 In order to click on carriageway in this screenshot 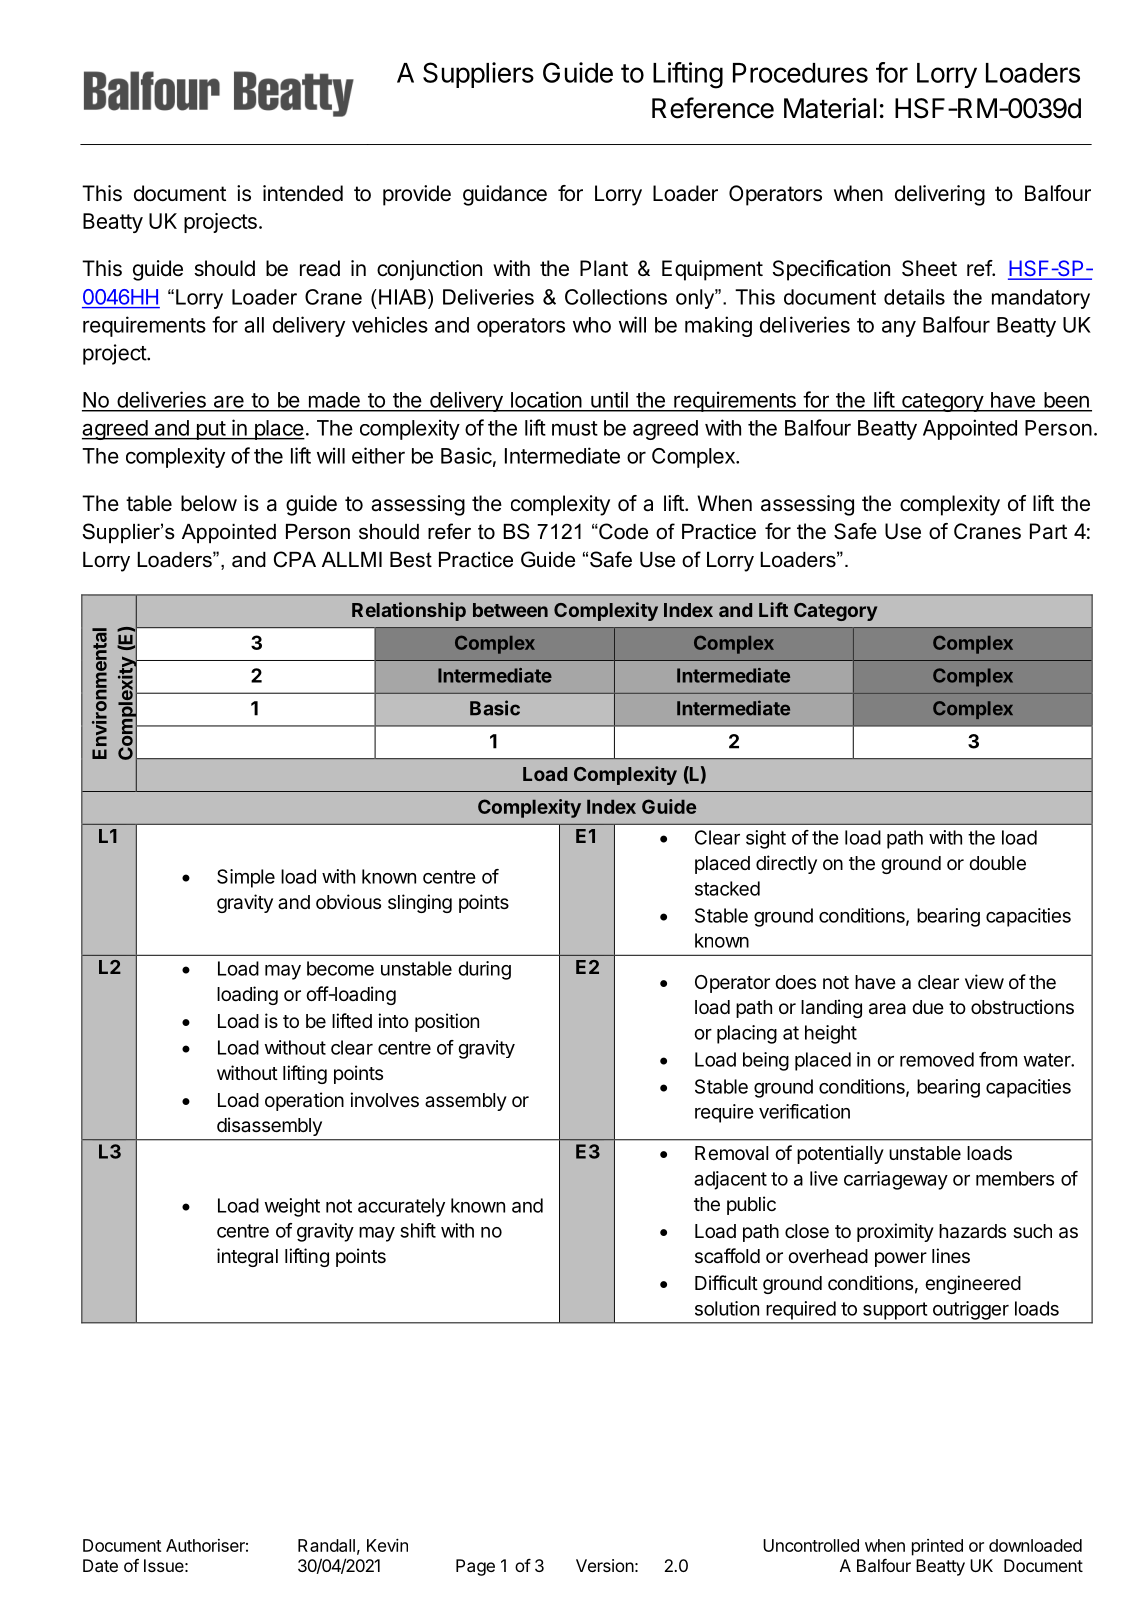, I will do `click(896, 1180)`.
